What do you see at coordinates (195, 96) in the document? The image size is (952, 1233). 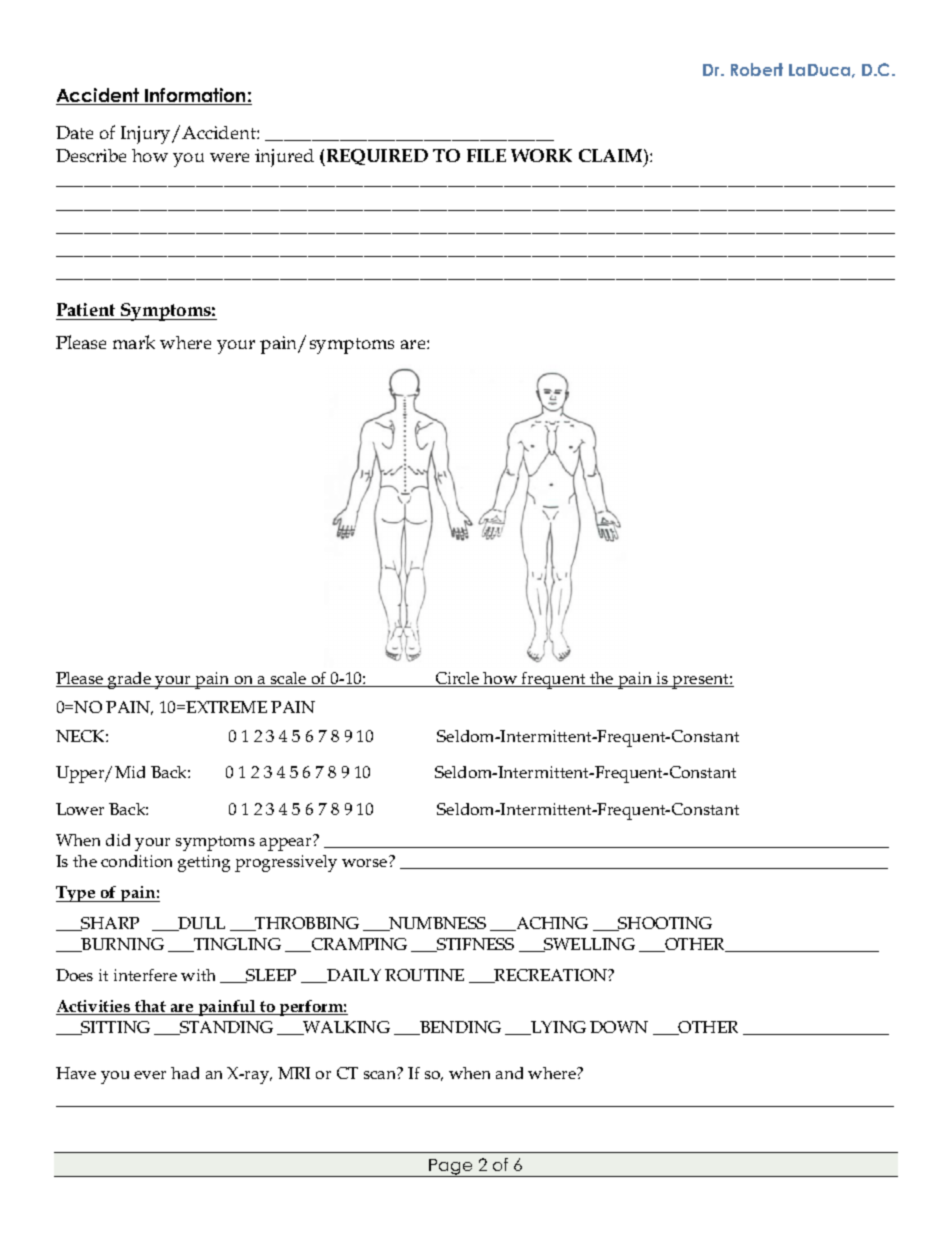 I see `Information` at bounding box center [195, 96].
